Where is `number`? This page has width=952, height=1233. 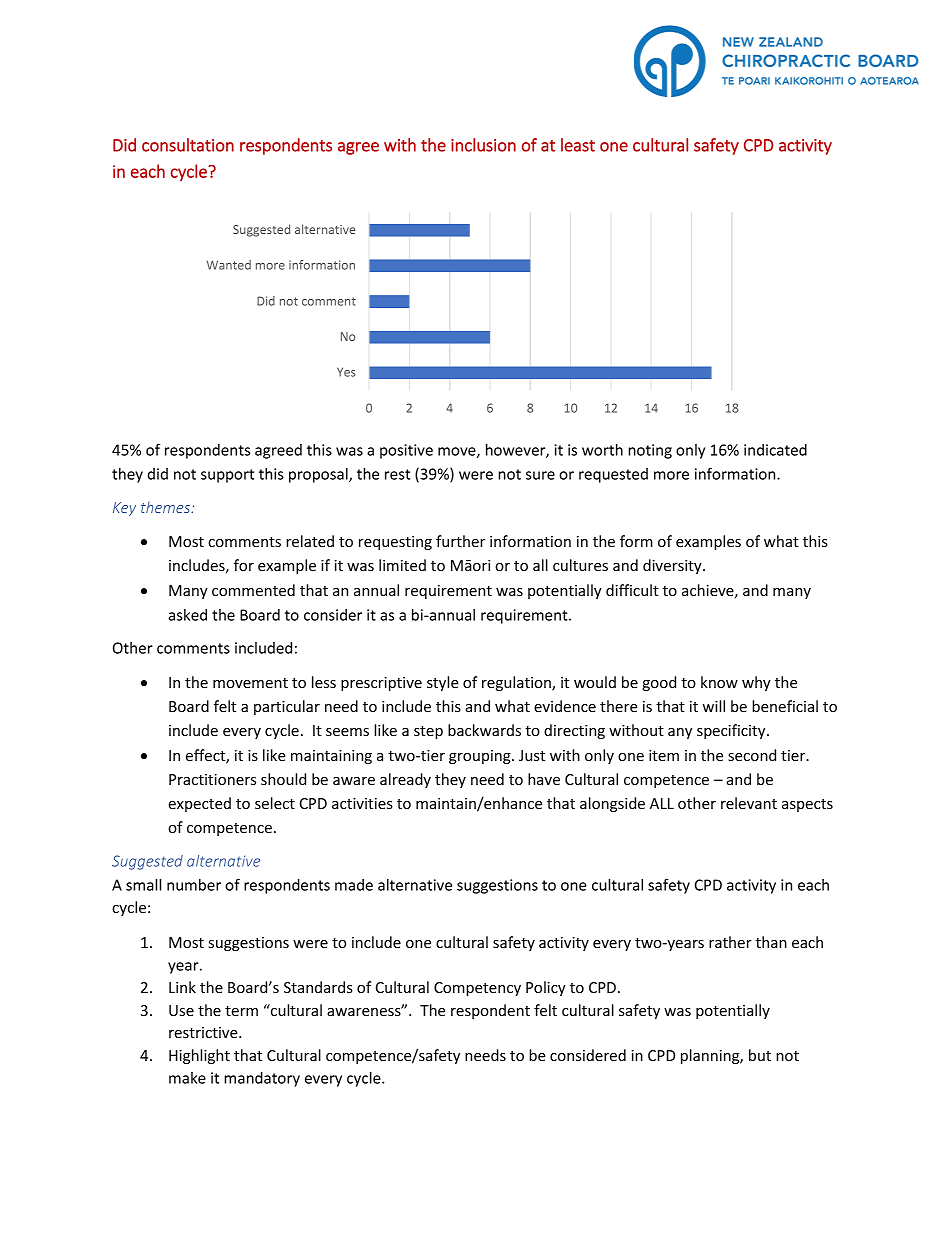 number is located at coordinates (194, 885).
